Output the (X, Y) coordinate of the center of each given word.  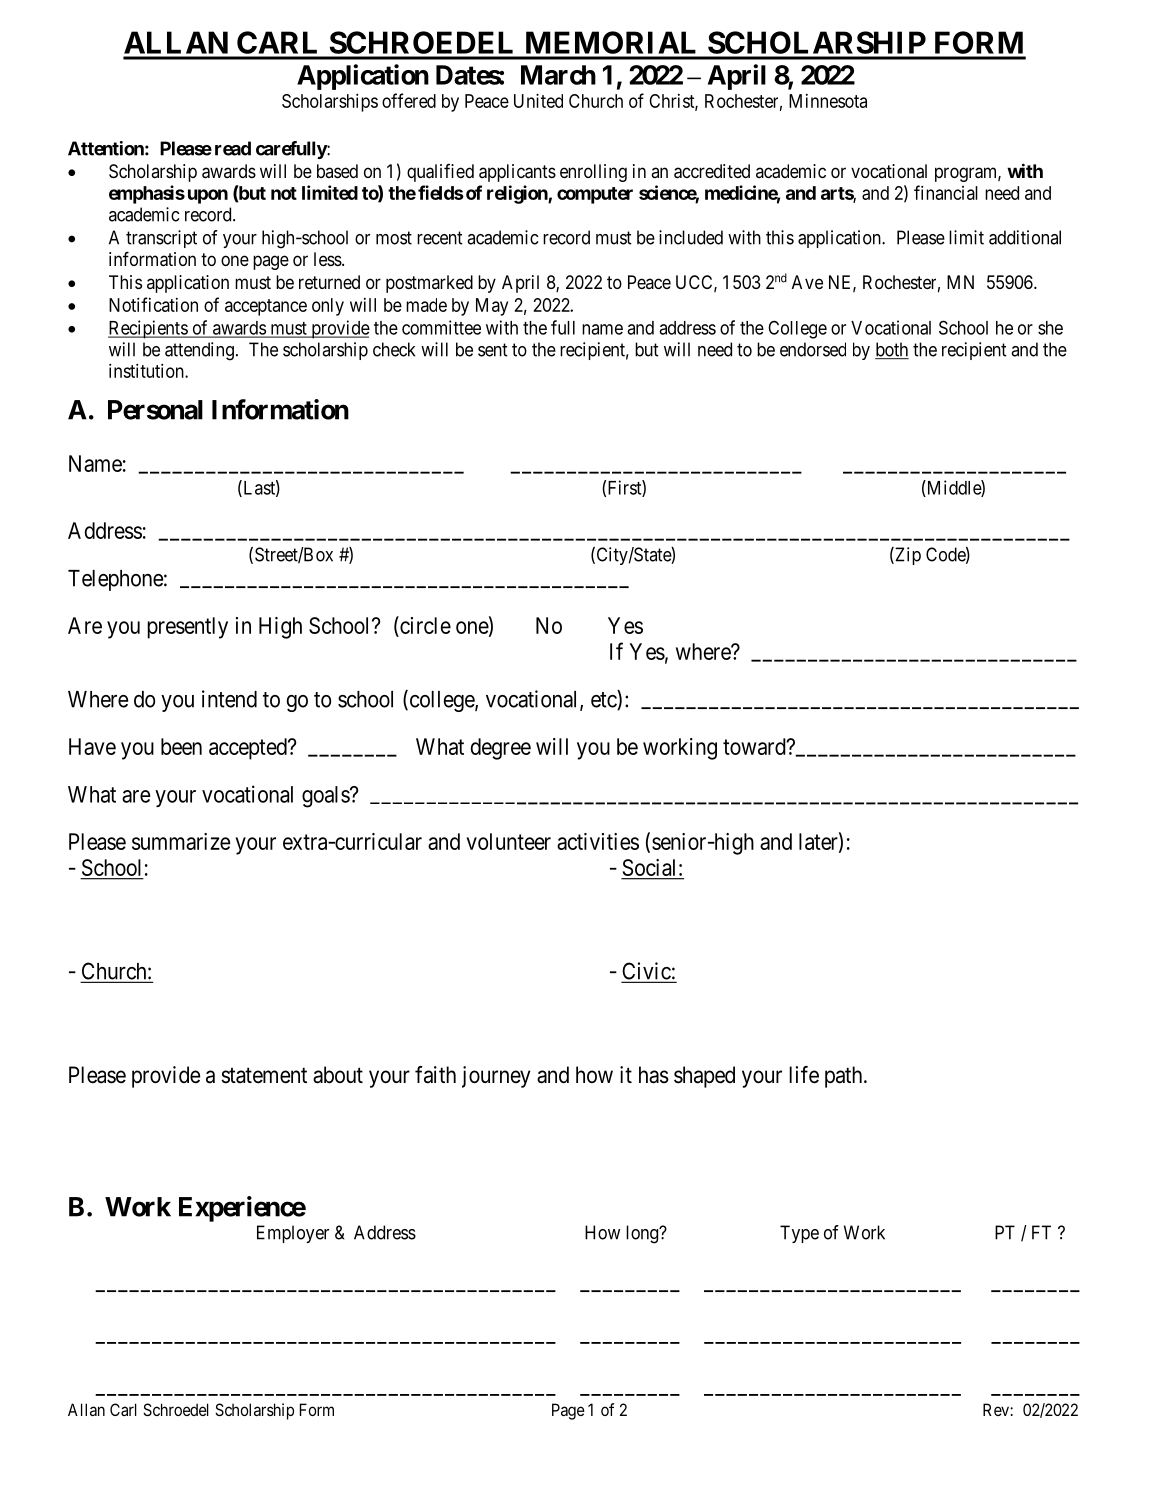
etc (604, 701)
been (181, 746)
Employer (293, 1234)
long (643, 1234)
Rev (997, 1409)
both (892, 350)
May (492, 307)
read (233, 148)
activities (598, 841)
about (338, 1075)
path (845, 1077)
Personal (155, 410)
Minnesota (828, 101)
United (538, 100)
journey (496, 1077)
